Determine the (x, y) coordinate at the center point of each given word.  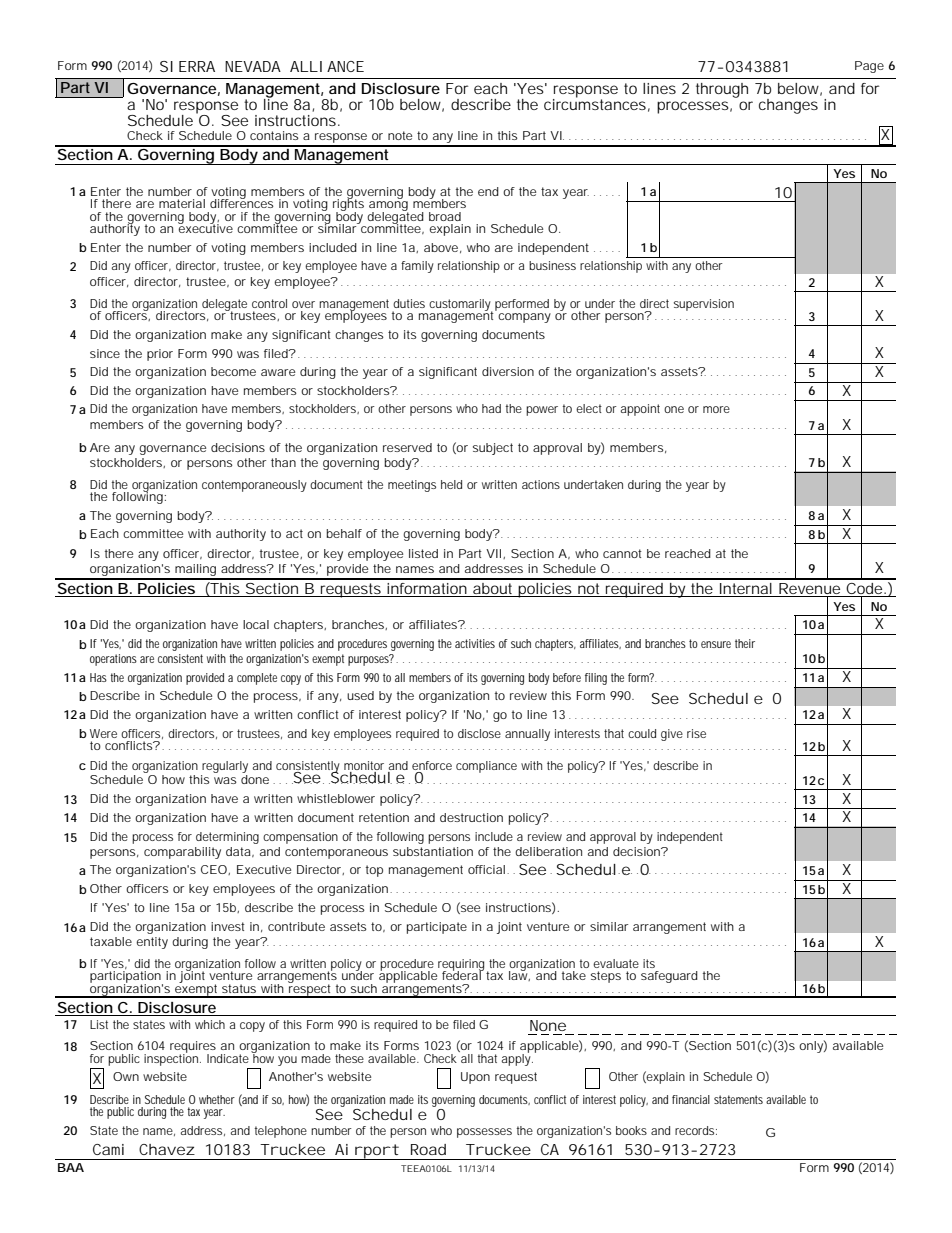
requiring (461, 966)
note (400, 135)
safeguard (669, 977)
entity (152, 943)
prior (160, 355)
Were (103, 733)
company (524, 318)
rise (696, 733)
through (722, 90)
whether (217, 1099)
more (716, 409)
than (283, 462)
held (451, 484)
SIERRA (187, 66)
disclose (479, 733)
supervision (704, 305)
